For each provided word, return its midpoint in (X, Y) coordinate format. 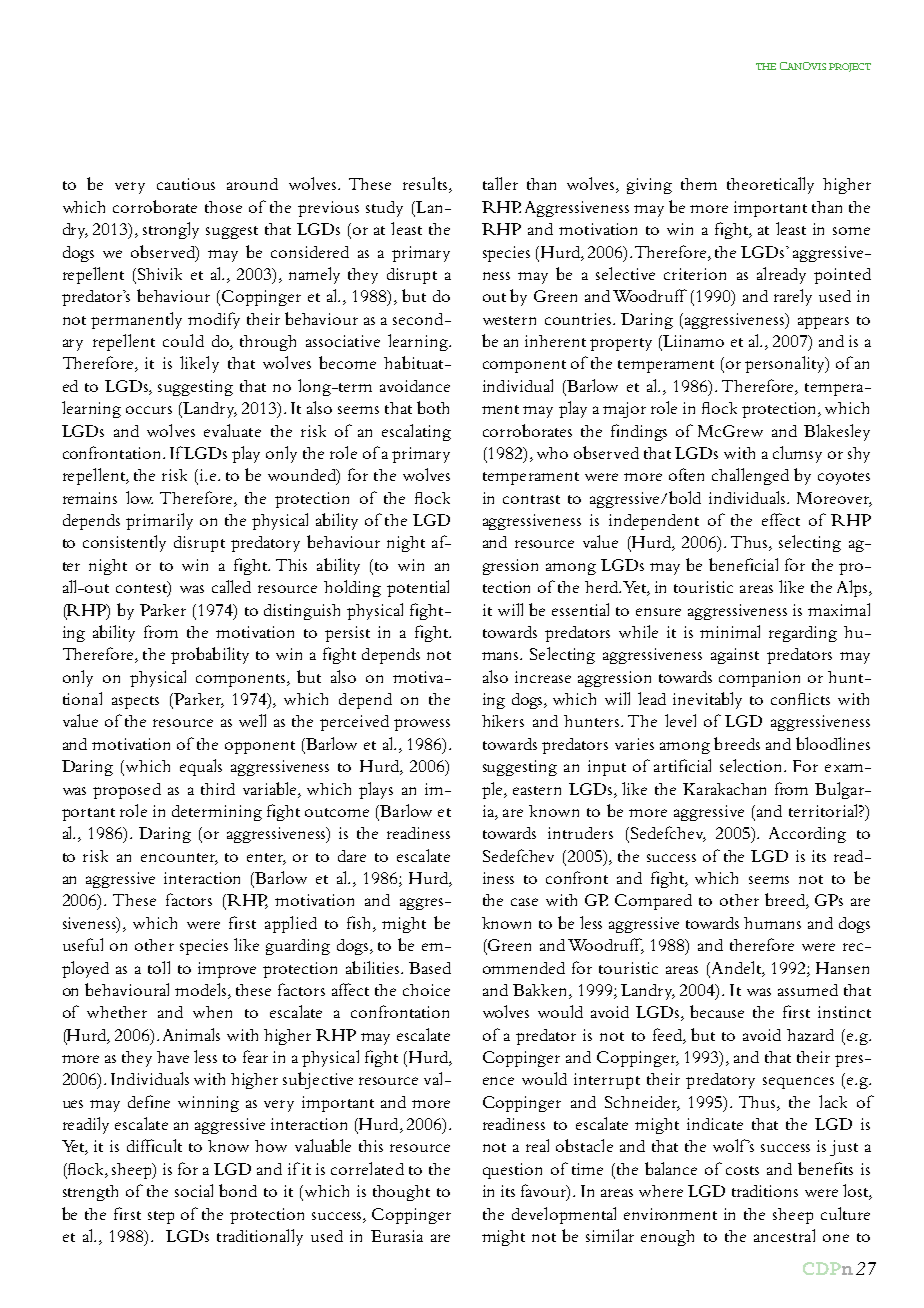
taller (500, 183)
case (524, 902)
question (512, 1171)
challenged (750, 476)
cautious (186, 184)
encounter (179, 858)
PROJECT (850, 67)
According (807, 835)
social (194, 1190)
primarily (159, 521)
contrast (531, 499)
